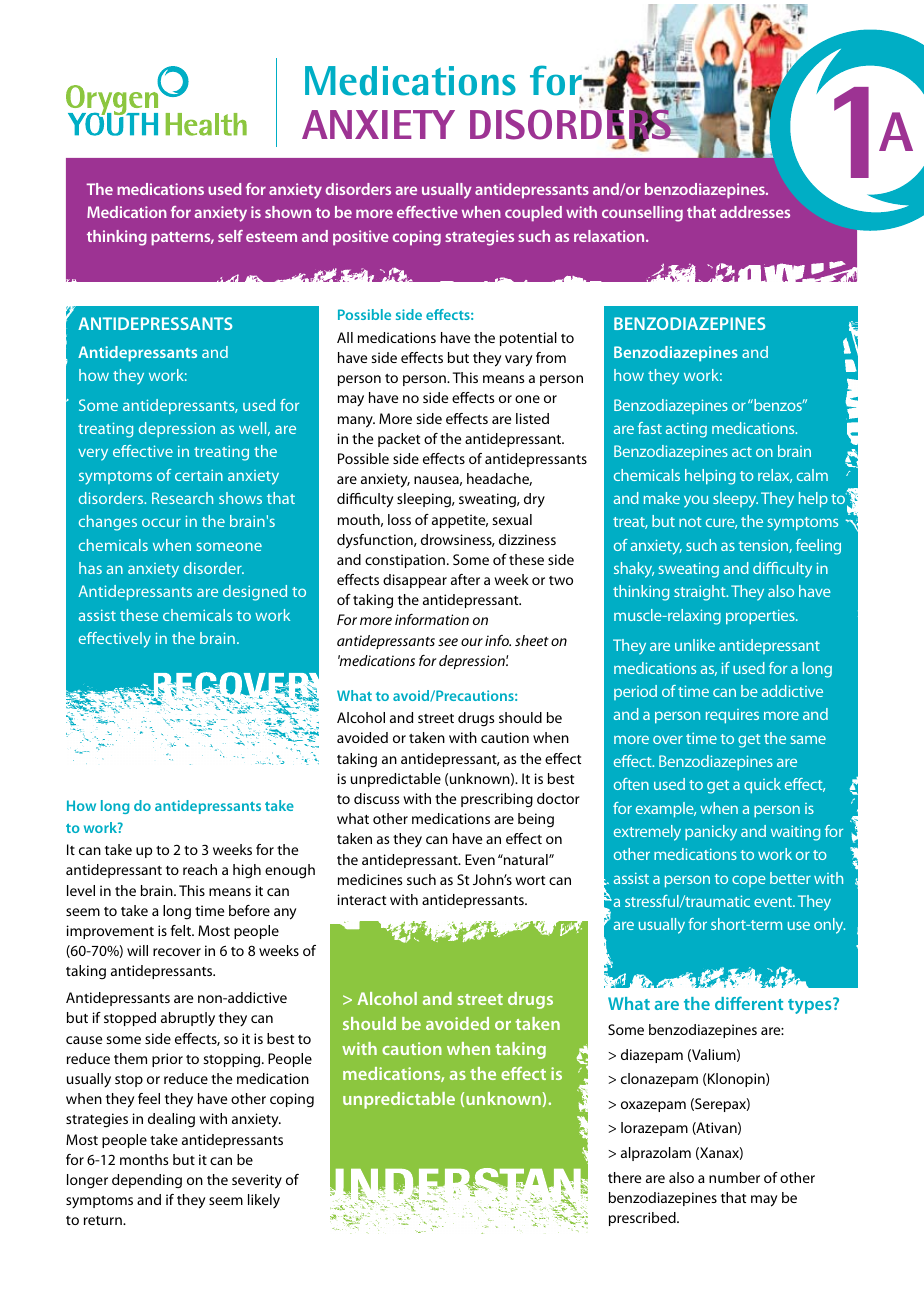  I want to click on there, so click(624, 1177).
